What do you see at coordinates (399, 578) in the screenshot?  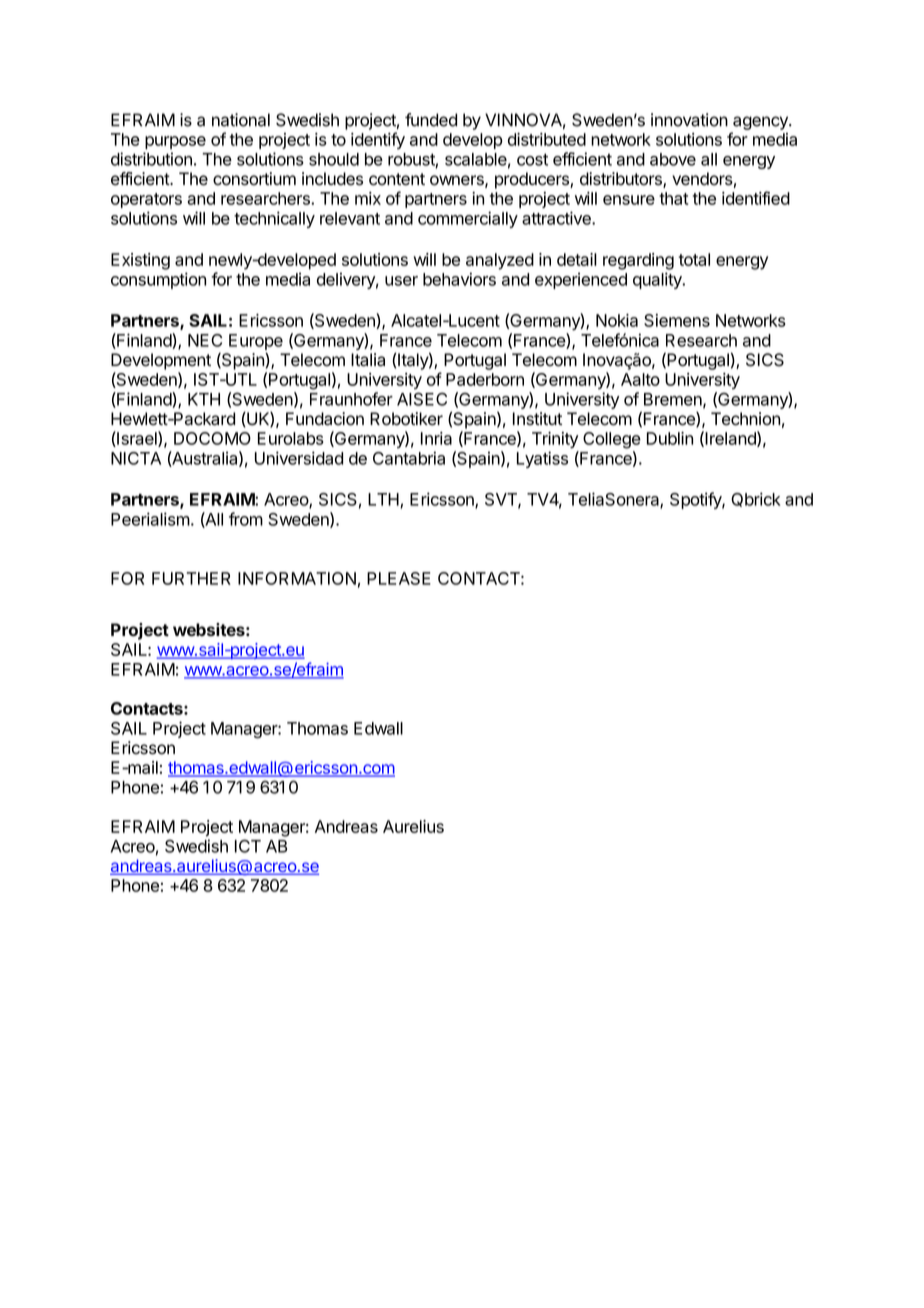 I see `PLEASE` at bounding box center [399, 578].
